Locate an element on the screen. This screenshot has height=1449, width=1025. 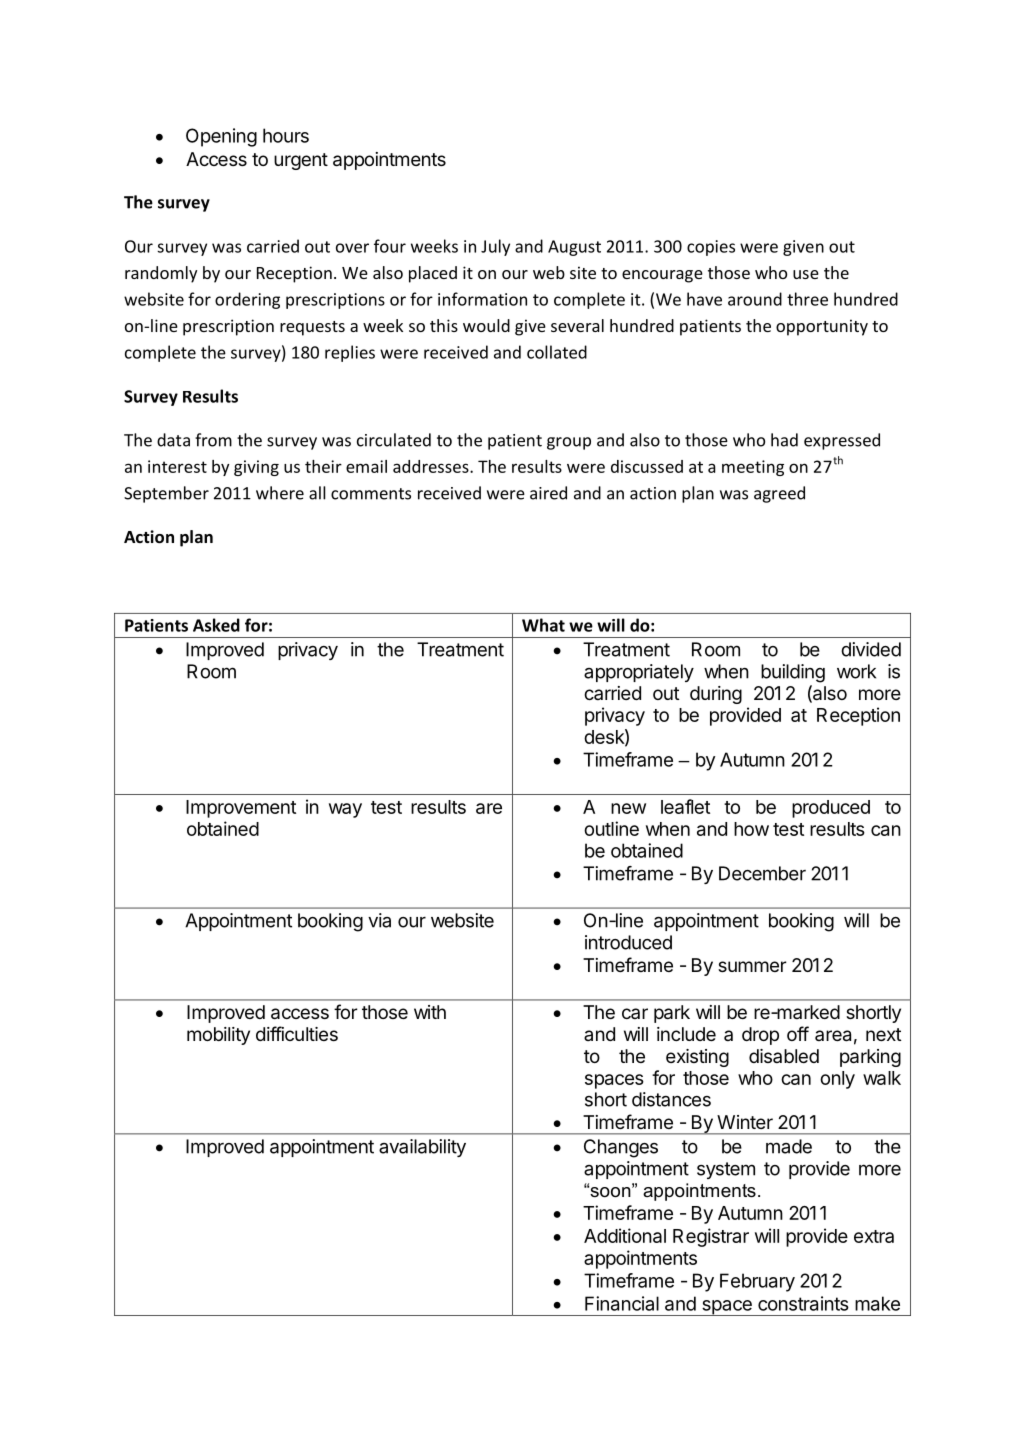
had is located at coordinates (784, 440).
